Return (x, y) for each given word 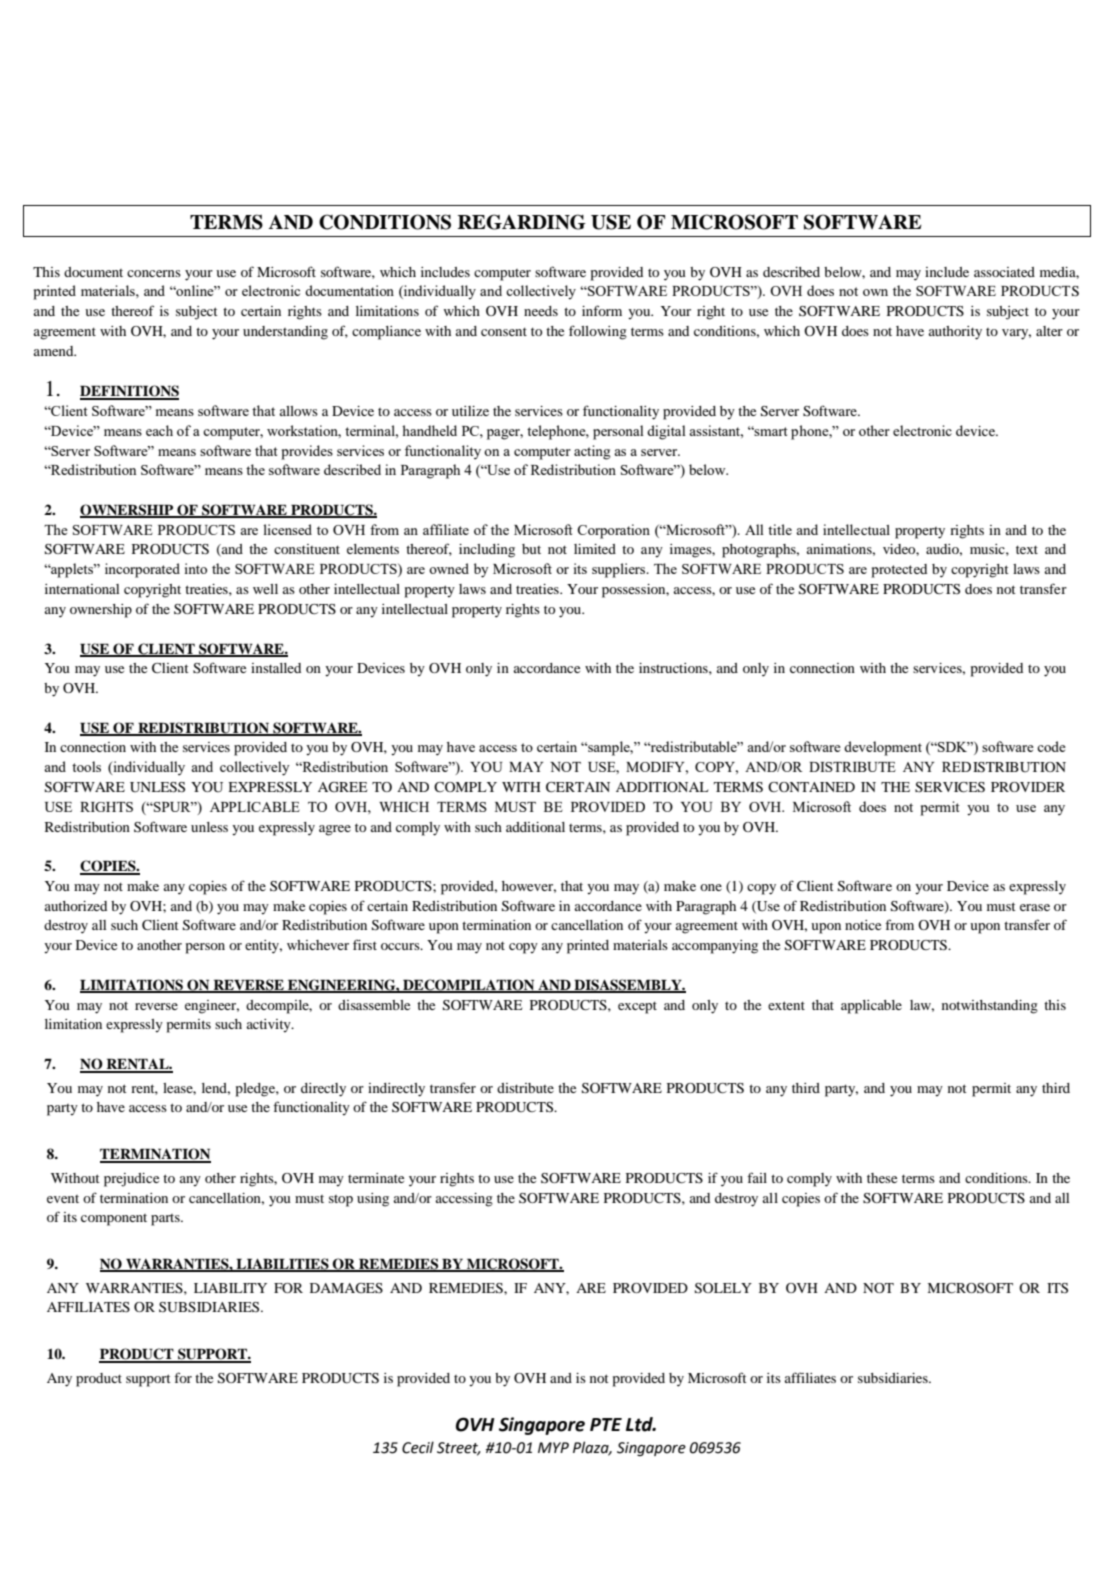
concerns (154, 273)
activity (270, 1026)
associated (1004, 272)
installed (276, 668)
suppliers (620, 570)
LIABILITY (230, 1288)
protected (899, 571)
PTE (606, 1424)
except (637, 1007)
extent (786, 1005)
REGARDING (522, 222)
